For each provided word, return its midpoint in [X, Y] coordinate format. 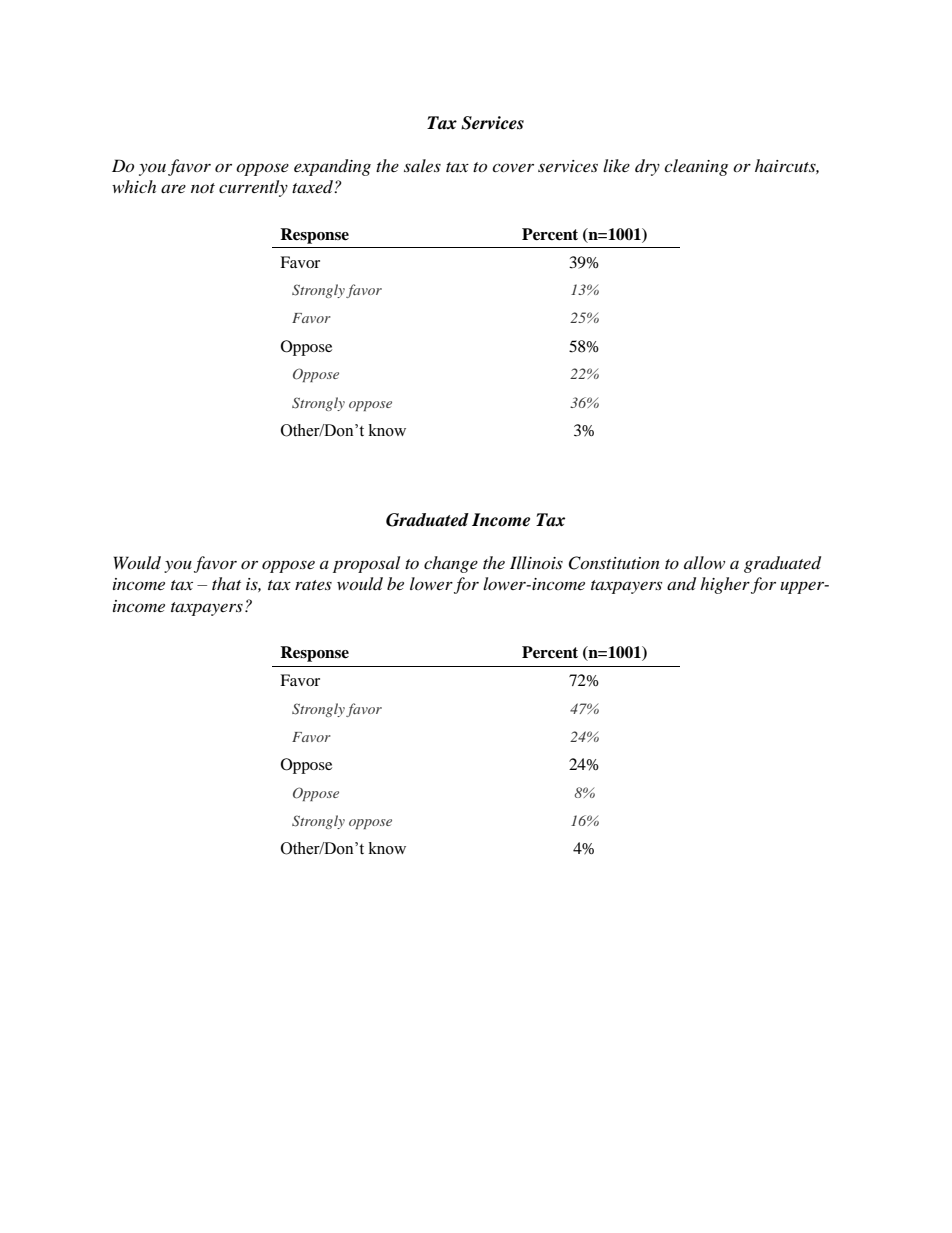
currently [253, 188]
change [451, 564]
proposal [366, 564]
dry [647, 167]
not [203, 188]
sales [422, 165]
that [226, 583]
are [173, 189]
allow [704, 562]
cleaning [696, 167]
